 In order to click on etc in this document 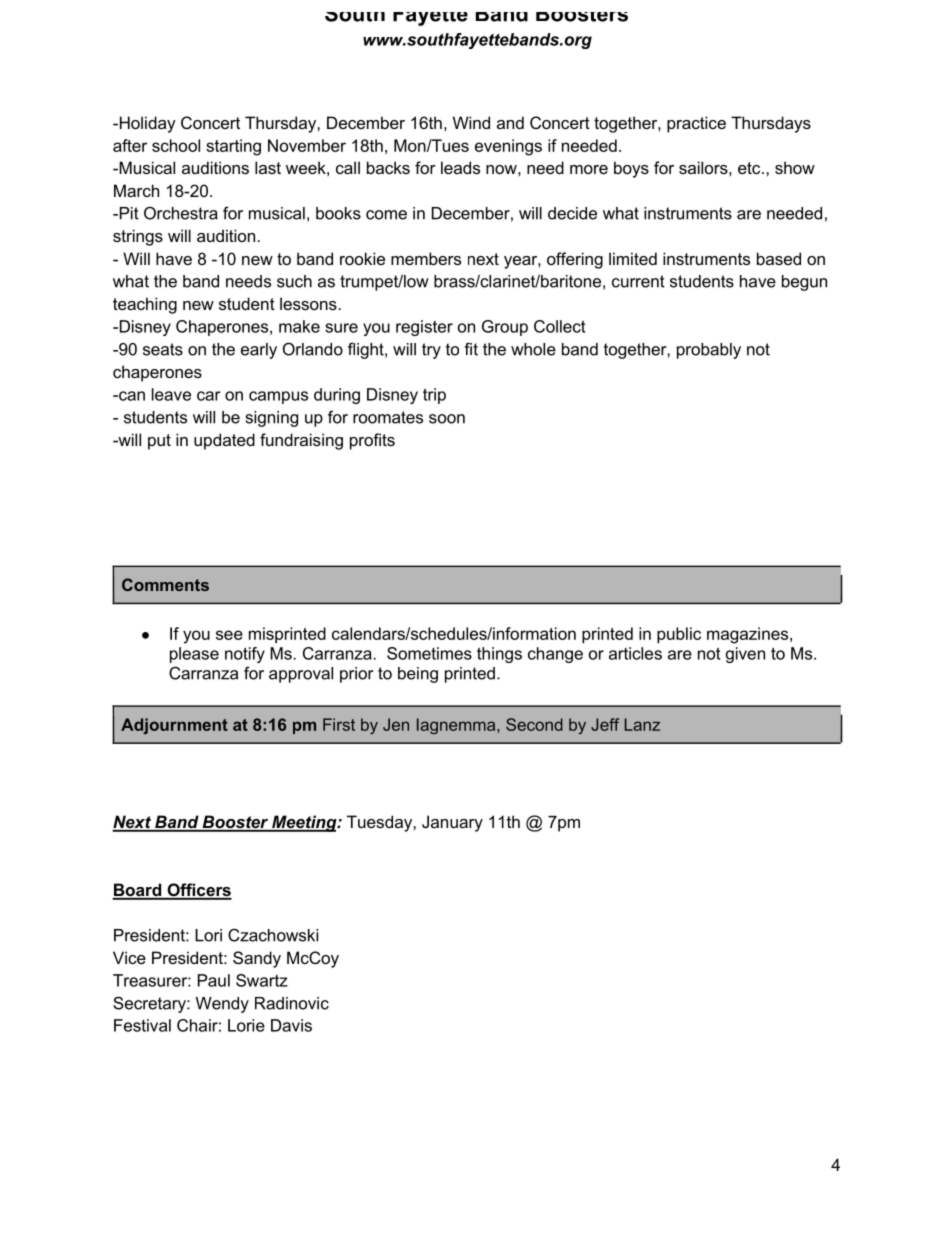, I will do `click(750, 168)`.
